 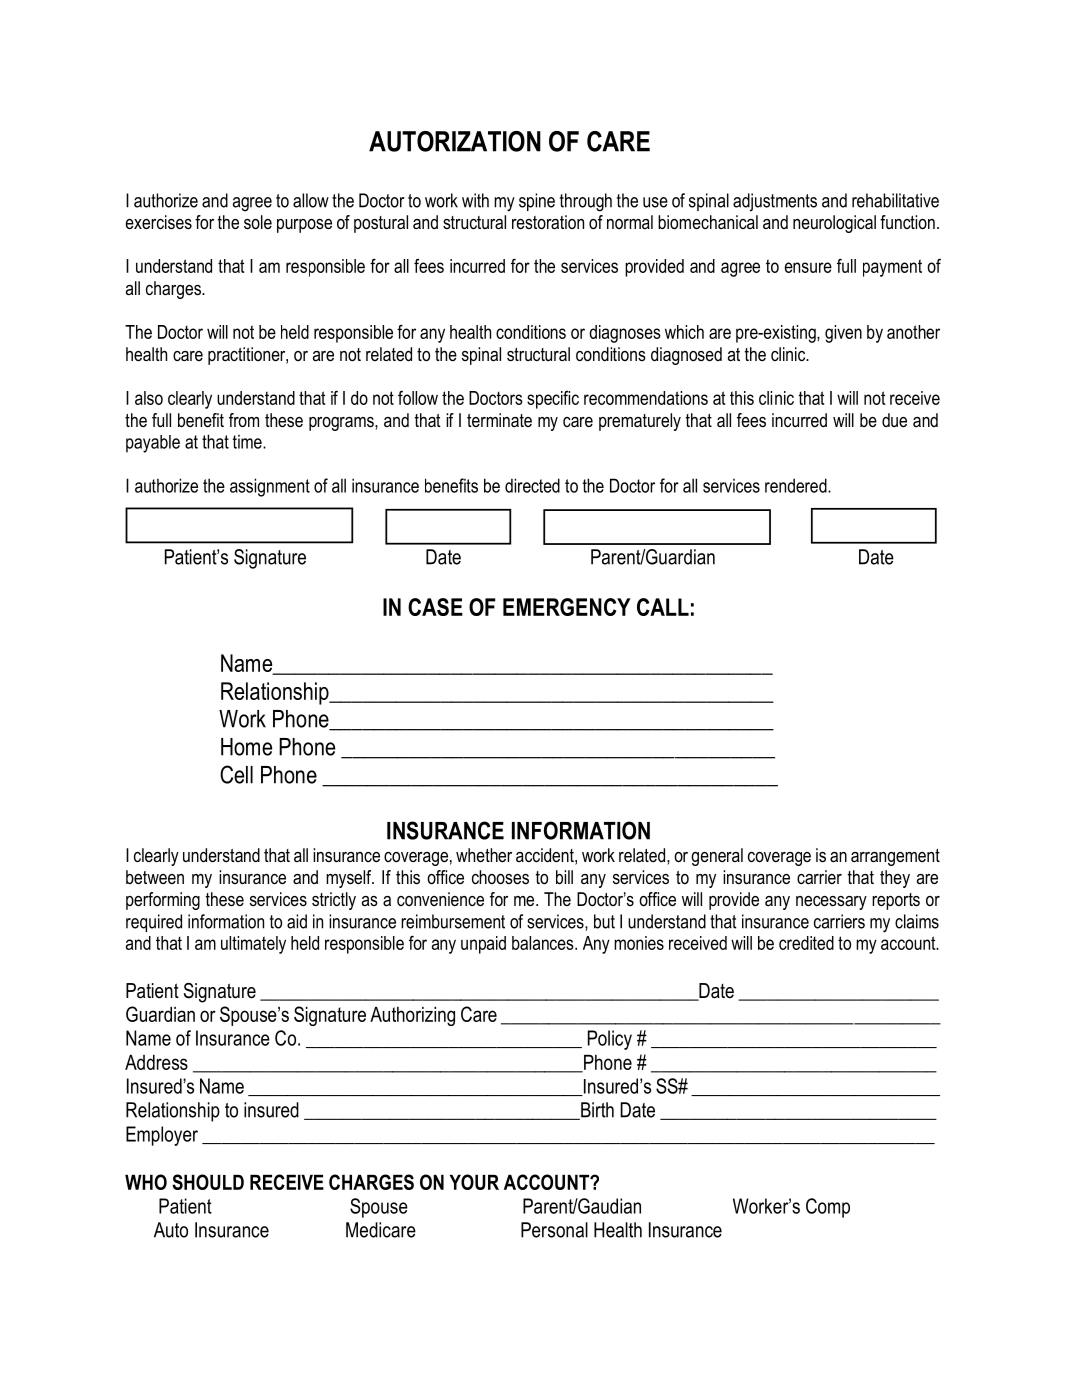 I want to click on sole, so click(x=258, y=222).
